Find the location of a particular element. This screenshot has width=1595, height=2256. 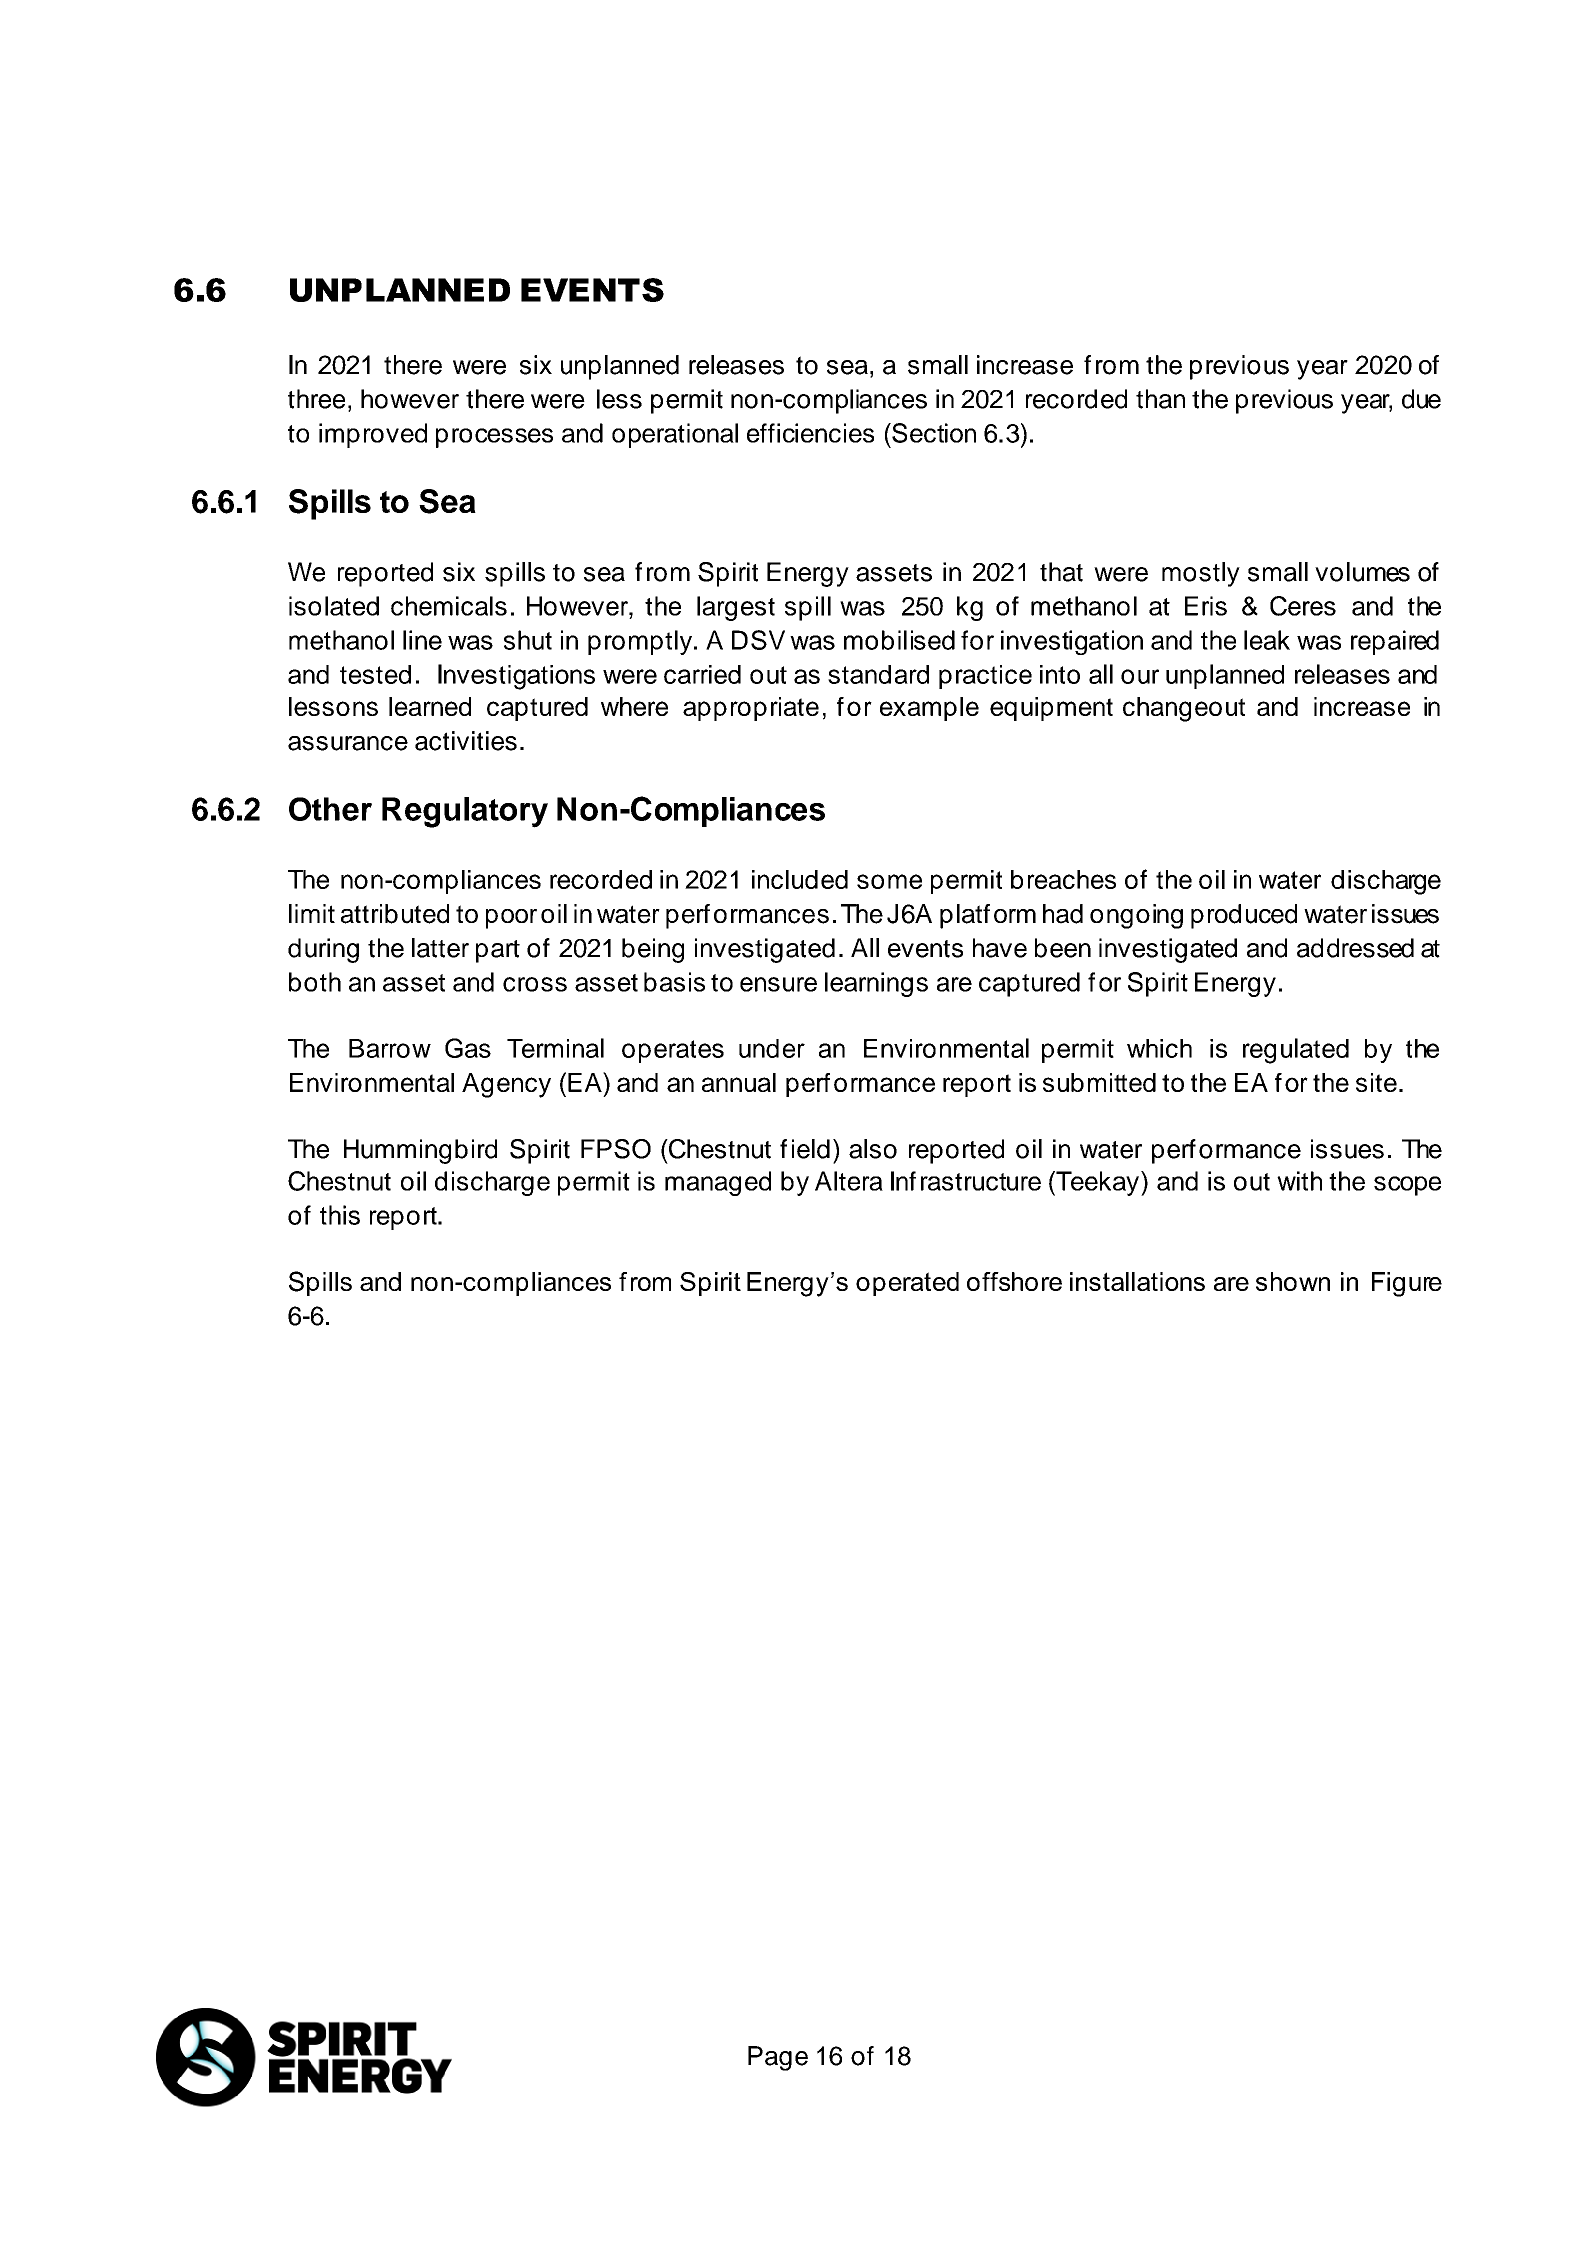

Page is located at coordinates (778, 2058).
